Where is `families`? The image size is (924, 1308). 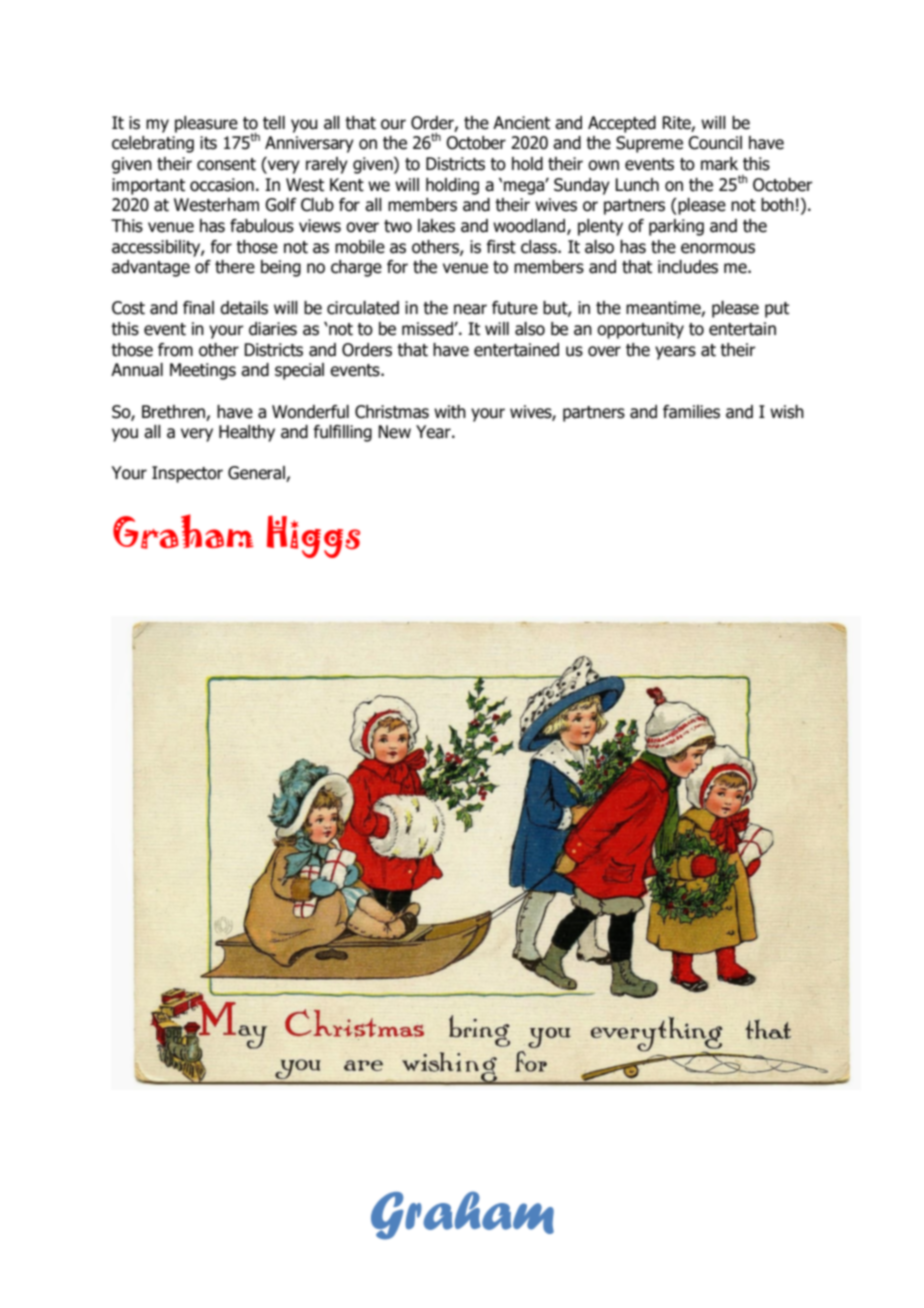
families is located at coordinates (691, 412).
